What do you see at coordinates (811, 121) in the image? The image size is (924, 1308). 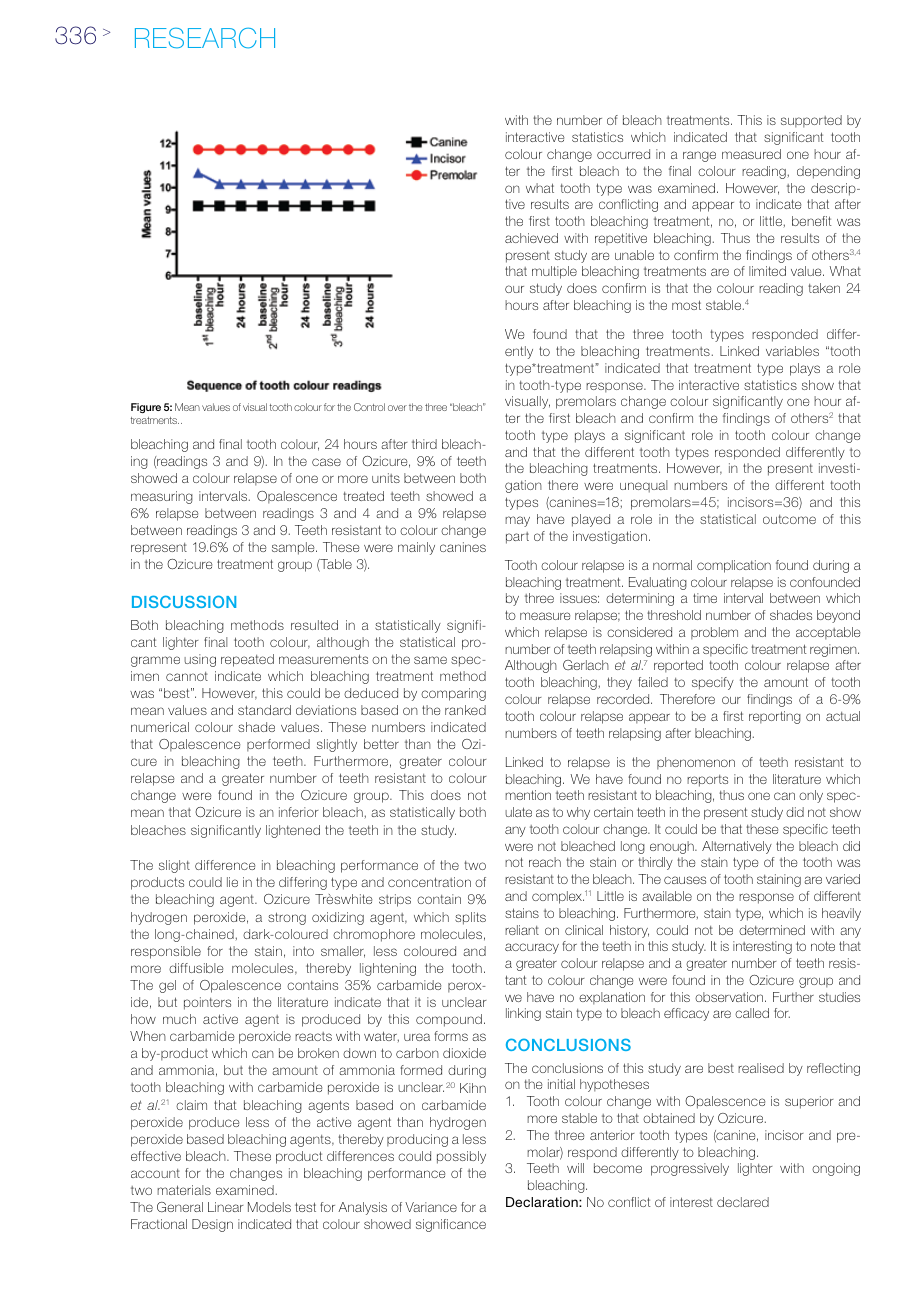 I see `supported` at bounding box center [811, 121].
